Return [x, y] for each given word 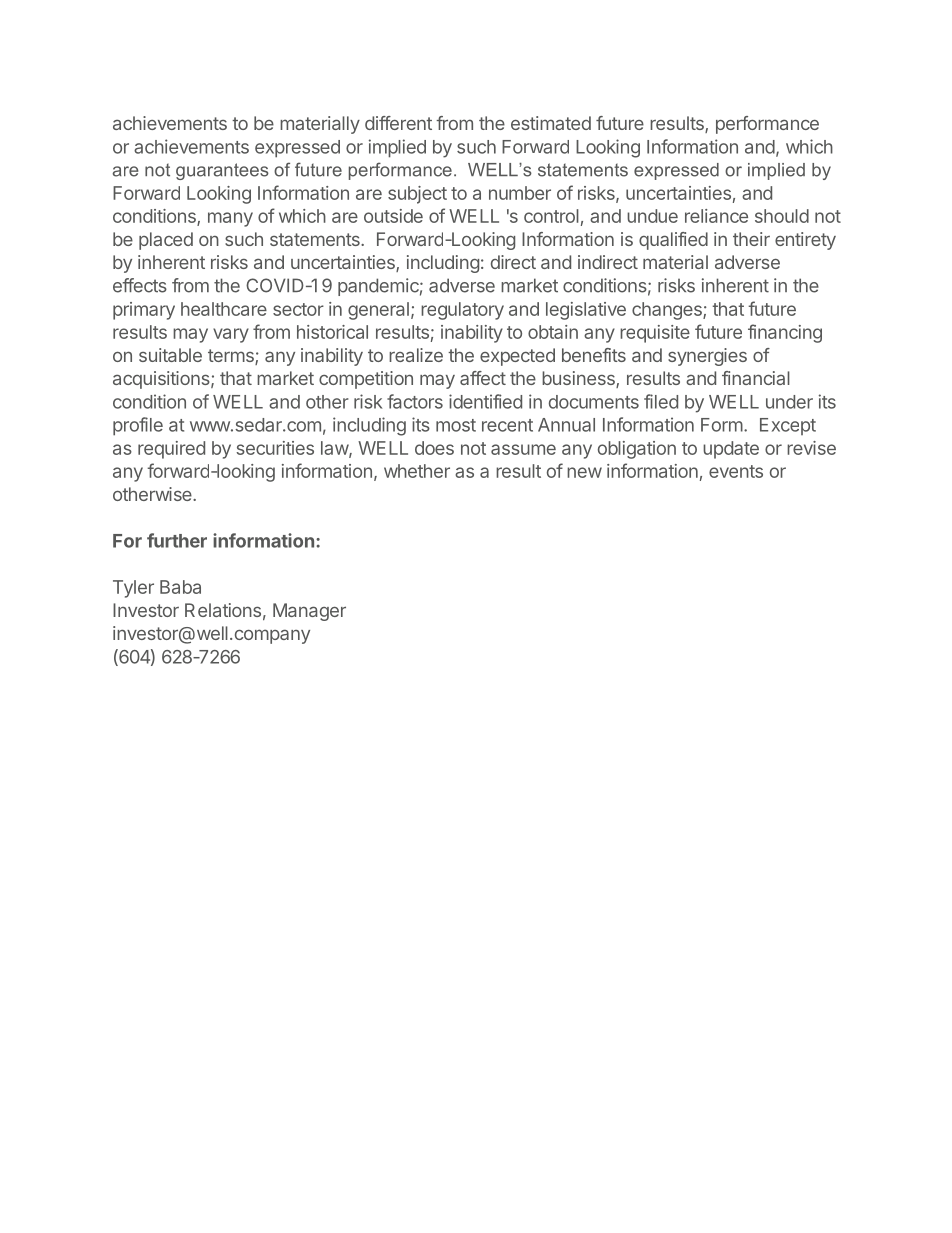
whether [417, 471]
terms [232, 357]
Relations [223, 610]
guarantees [222, 171]
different [398, 123]
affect [483, 378]
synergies [707, 357]
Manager [309, 612]
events [736, 471]
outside [393, 216]
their [751, 239]
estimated [551, 123]
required [171, 450]
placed [166, 241]
